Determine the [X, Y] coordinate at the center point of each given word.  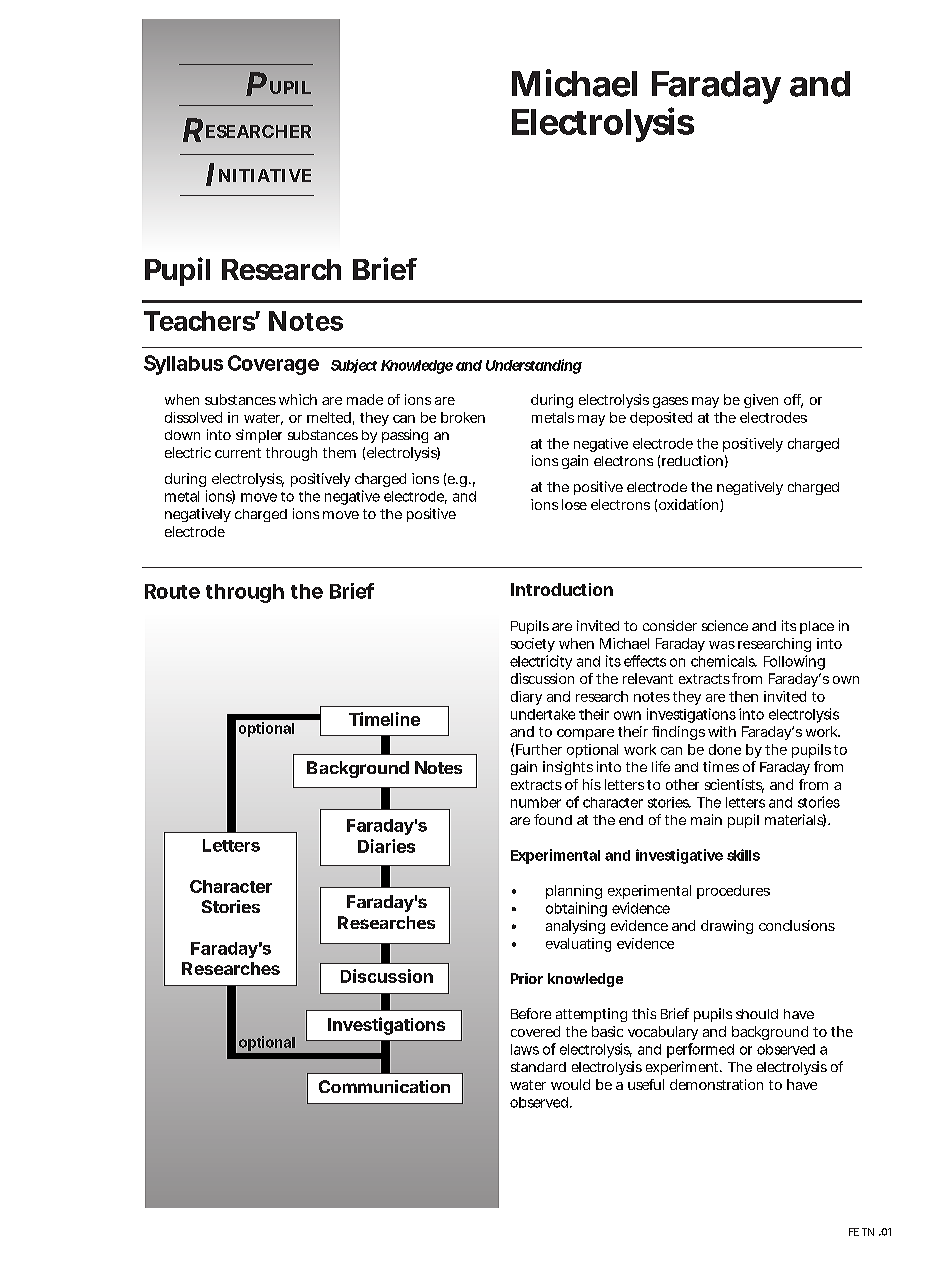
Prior [527, 978]
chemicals [724, 661]
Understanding [534, 366]
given [761, 401]
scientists [734, 786]
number [536, 802]
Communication [384, 1086]
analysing [575, 927]
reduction [692, 460]
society [533, 645]
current [238, 453]
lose [574, 504]
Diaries [386, 846]
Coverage [273, 365]
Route [172, 591]
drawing [727, 927]
